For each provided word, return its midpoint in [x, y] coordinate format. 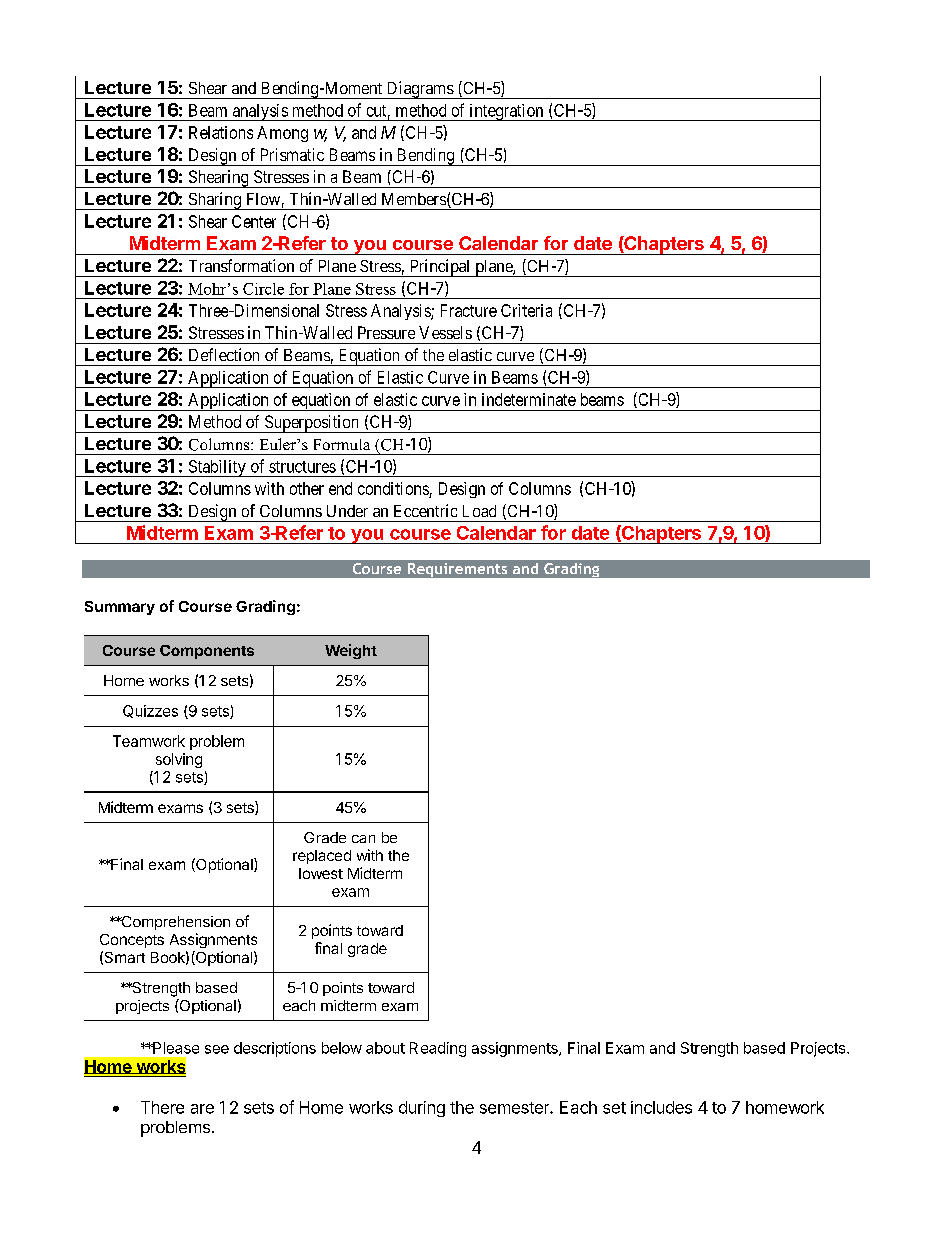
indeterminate [529, 399]
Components [207, 652]
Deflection [224, 354]
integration [506, 112]
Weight [351, 651]
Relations [221, 132]
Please [175, 1048]
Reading [438, 1049]
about [385, 1048]
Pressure [386, 332]
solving [179, 760]
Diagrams [419, 90]
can [363, 839]
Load [479, 511]
